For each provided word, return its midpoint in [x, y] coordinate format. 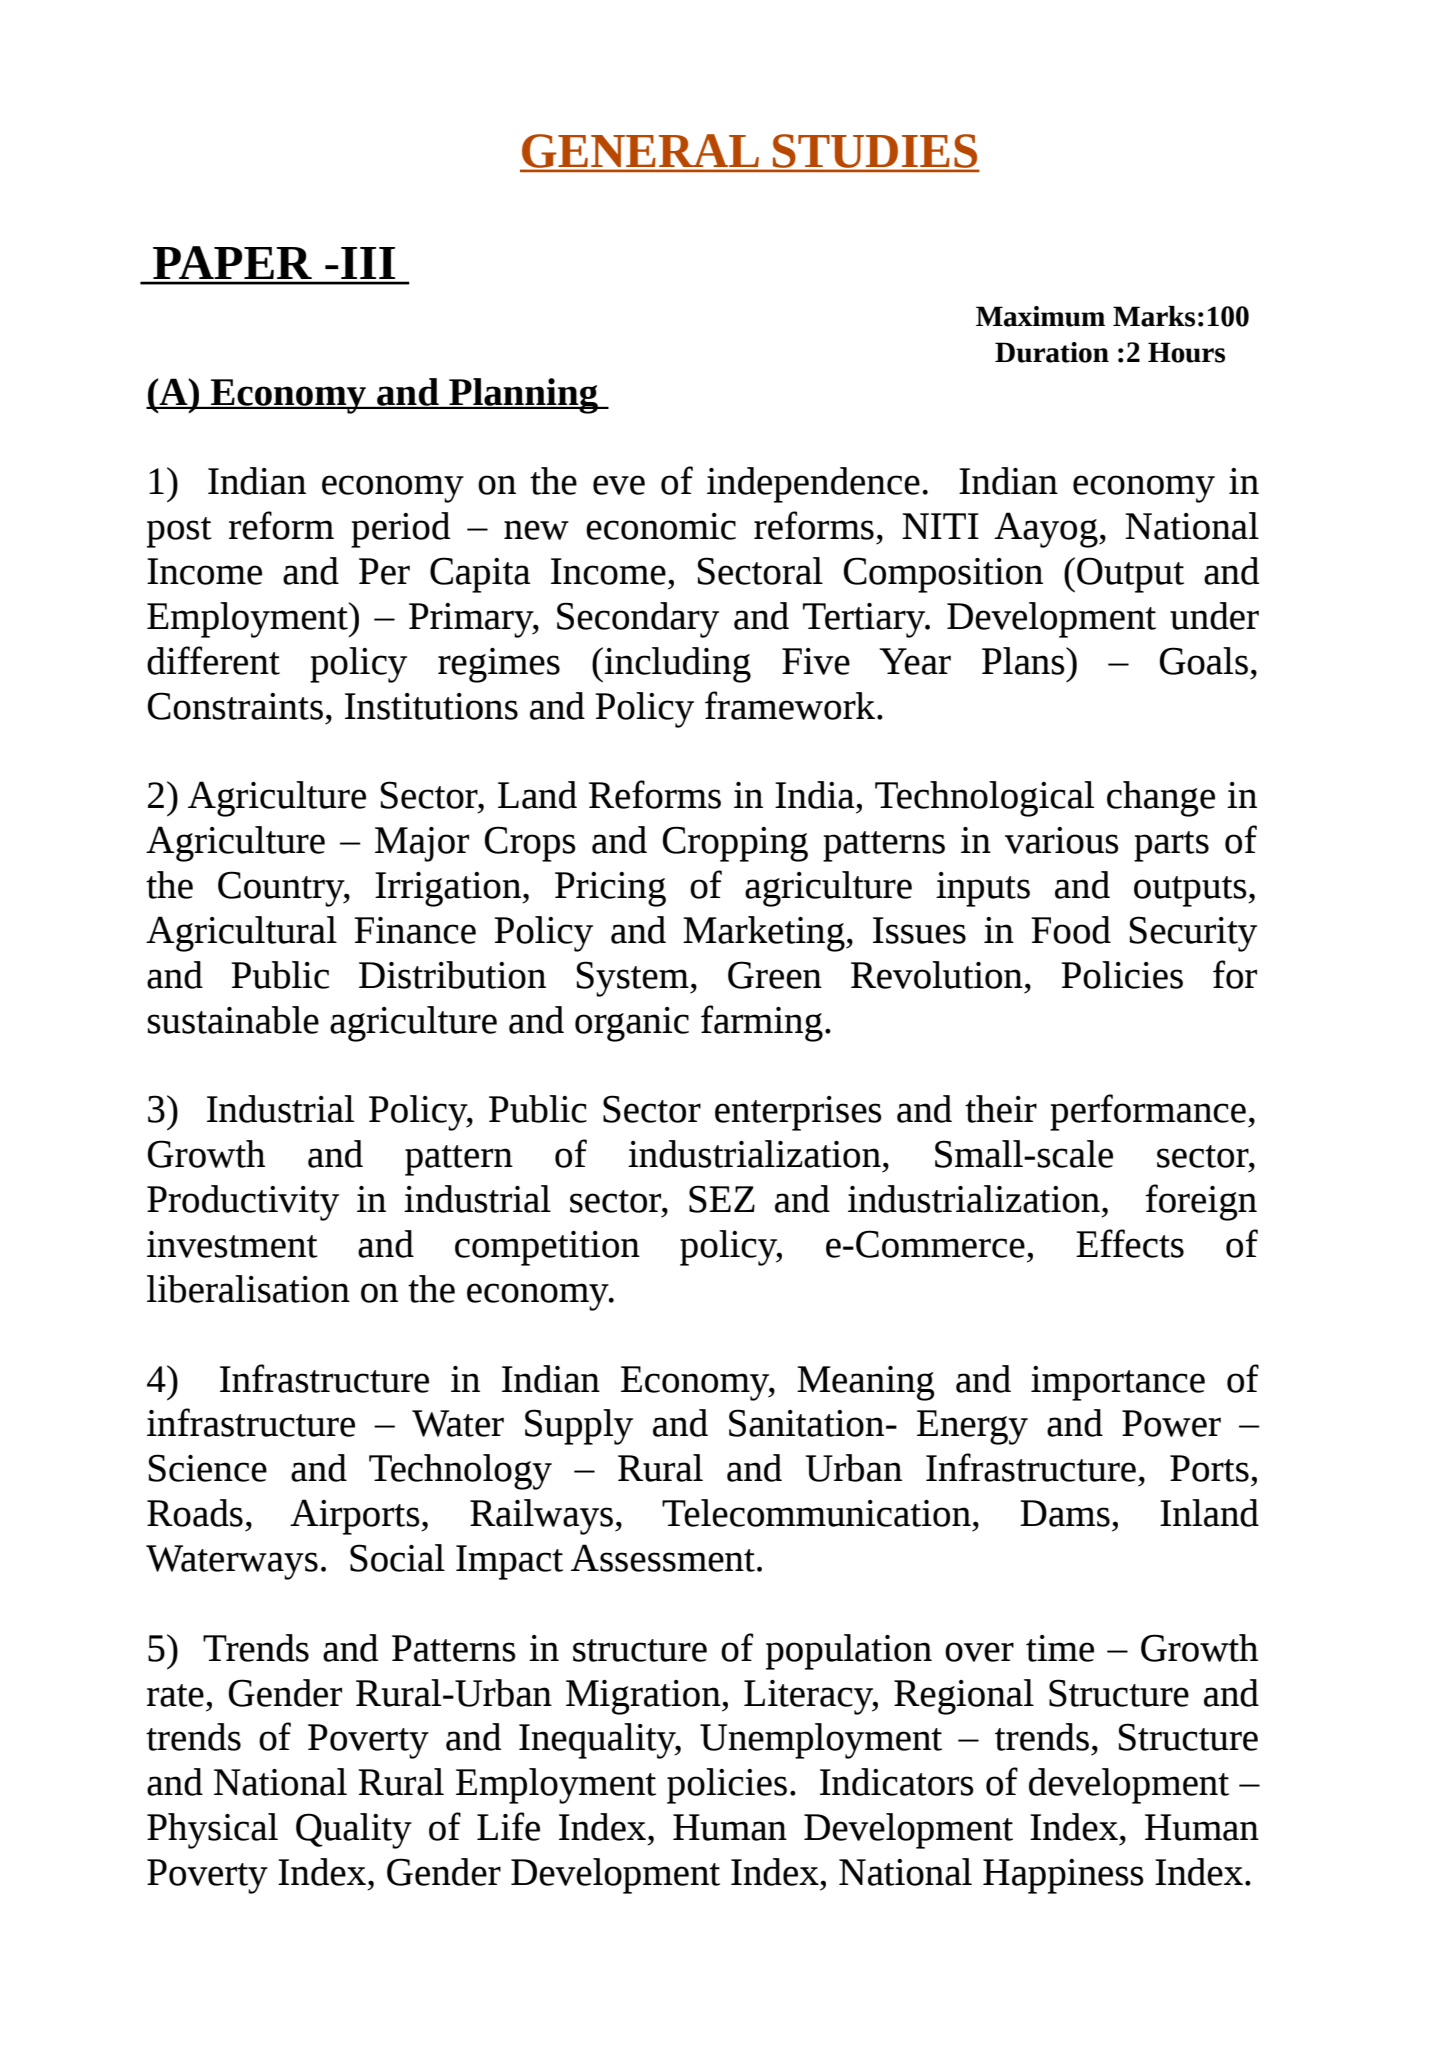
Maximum [1040, 316]
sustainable [233, 1020]
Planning [523, 396]
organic [632, 1024]
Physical [212, 1831]
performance [1148, 1112]
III [368, 263]
